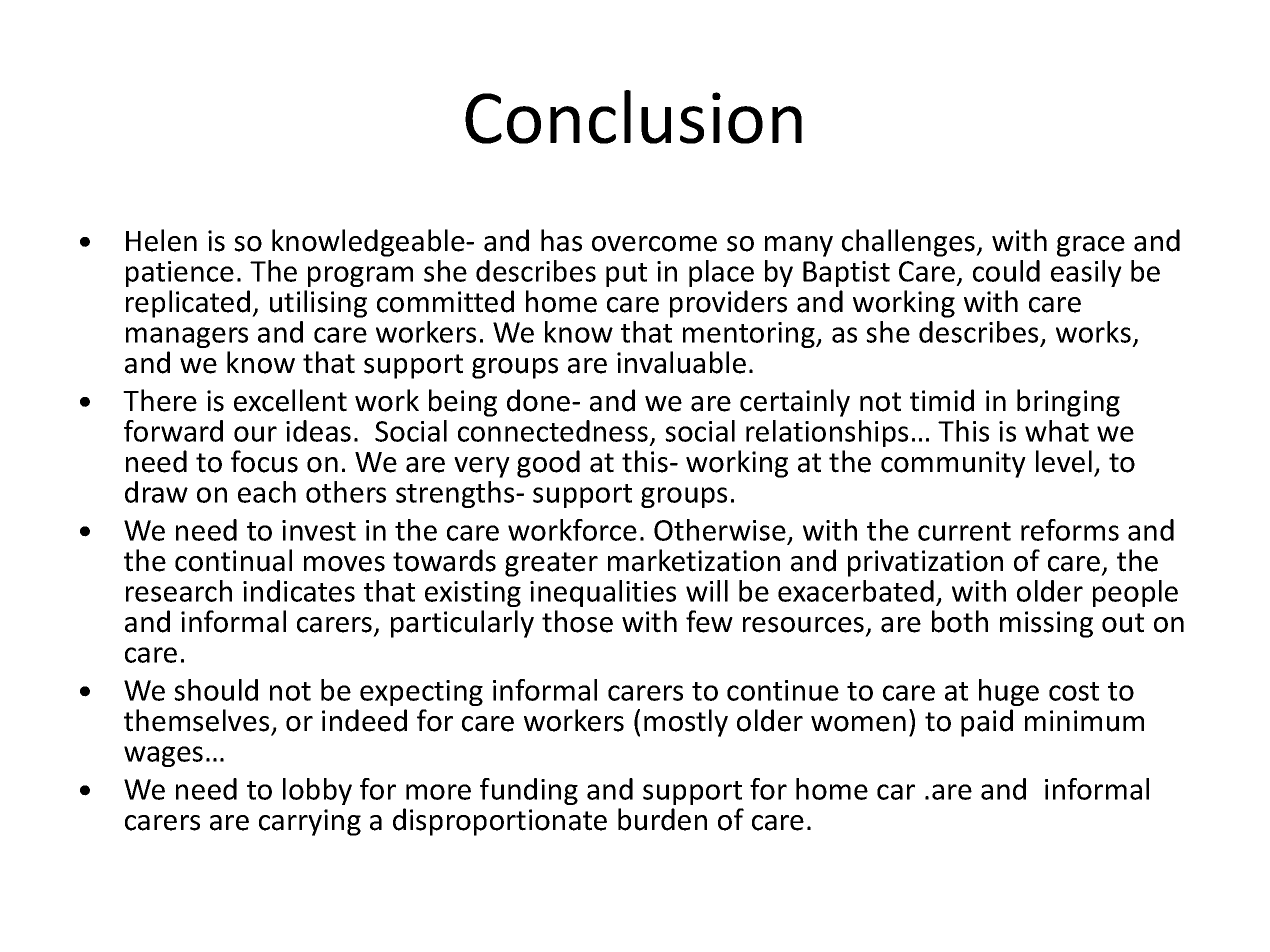 The height and width of the screenshot is (952, 1270). Describe the element at coordinates (187, 337) in the screenshot. I see `managers` at that location.
